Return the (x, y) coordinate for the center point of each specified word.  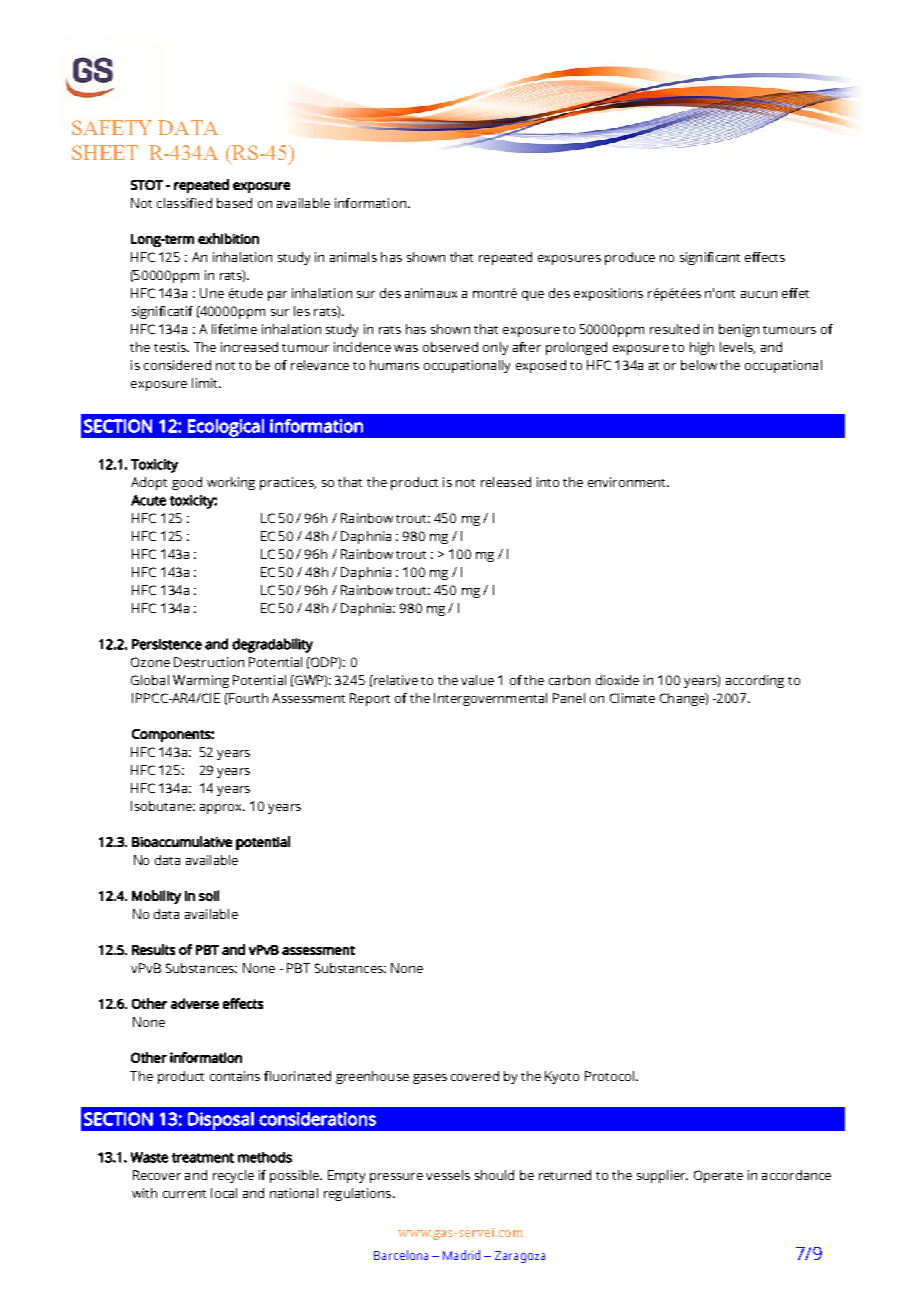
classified (184, 203)
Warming (201, 681)
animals (353, 257)
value (477, 680)
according (755, 681)
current (184, 1194)
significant (710, 258)
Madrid (461, 1255)
